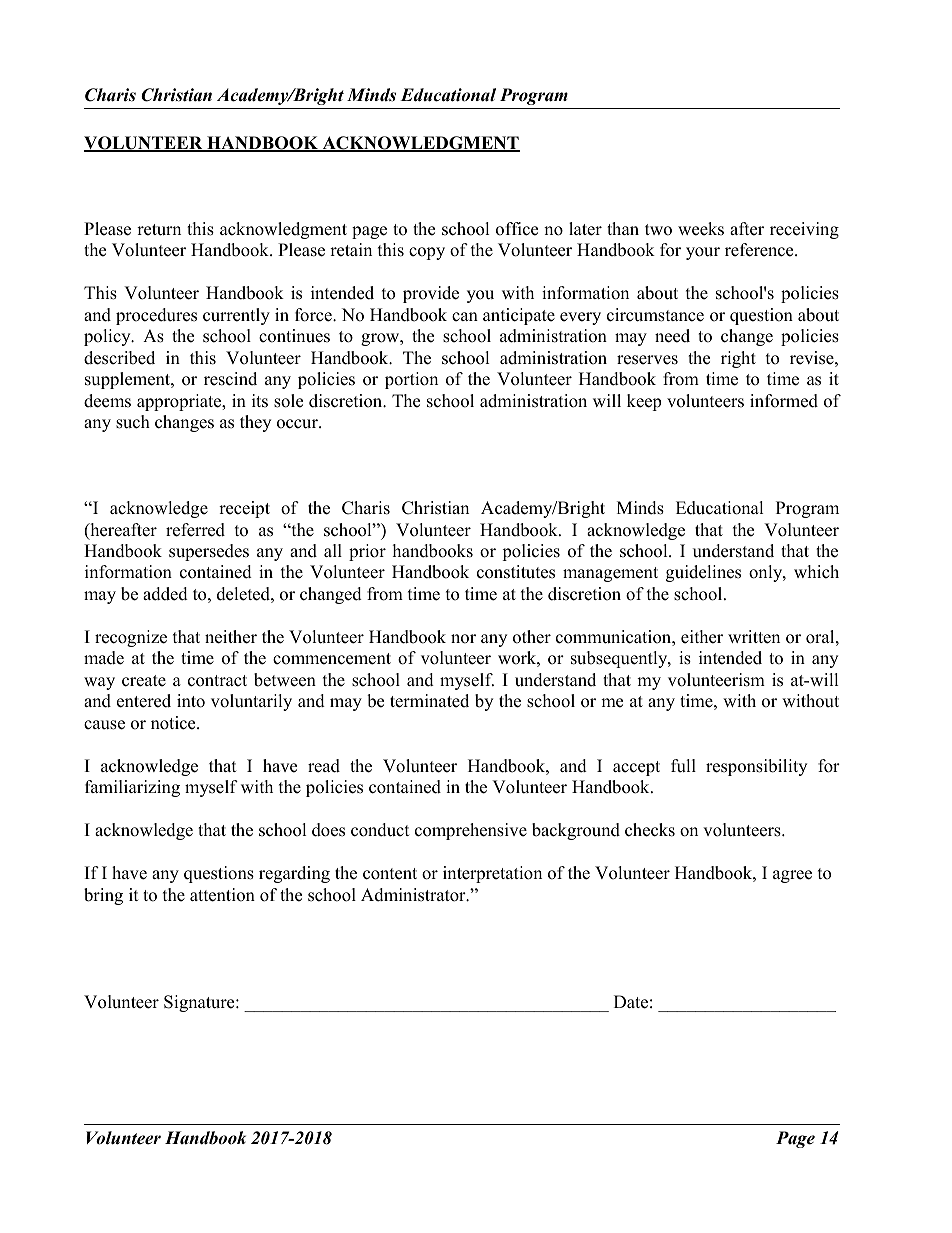  What do you see at coordinates (703, 253) in the screenshot?
I see `your` at bounding box center [703, 253].
